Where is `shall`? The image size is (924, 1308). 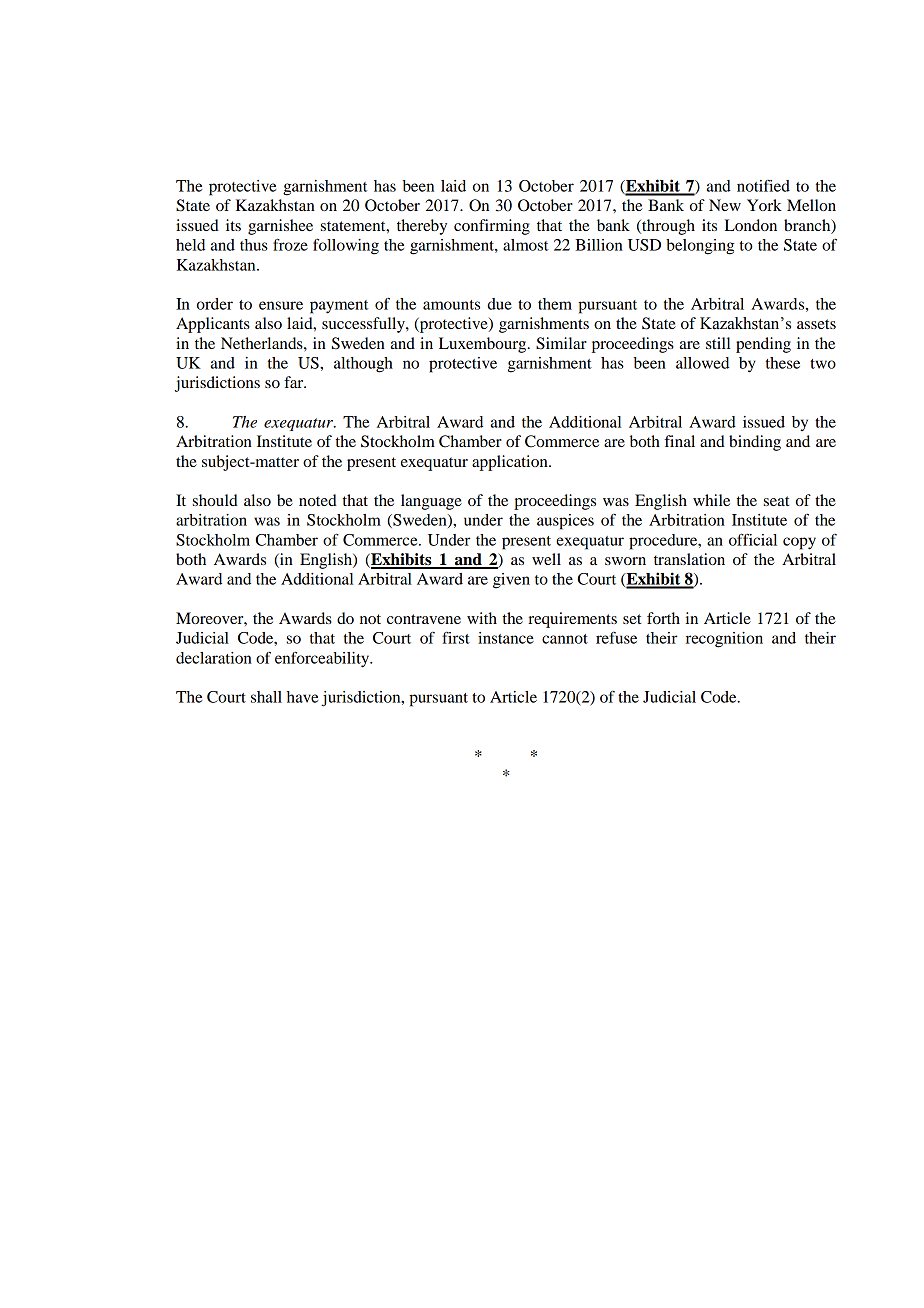
shall is located at coordinates (266, 697).
